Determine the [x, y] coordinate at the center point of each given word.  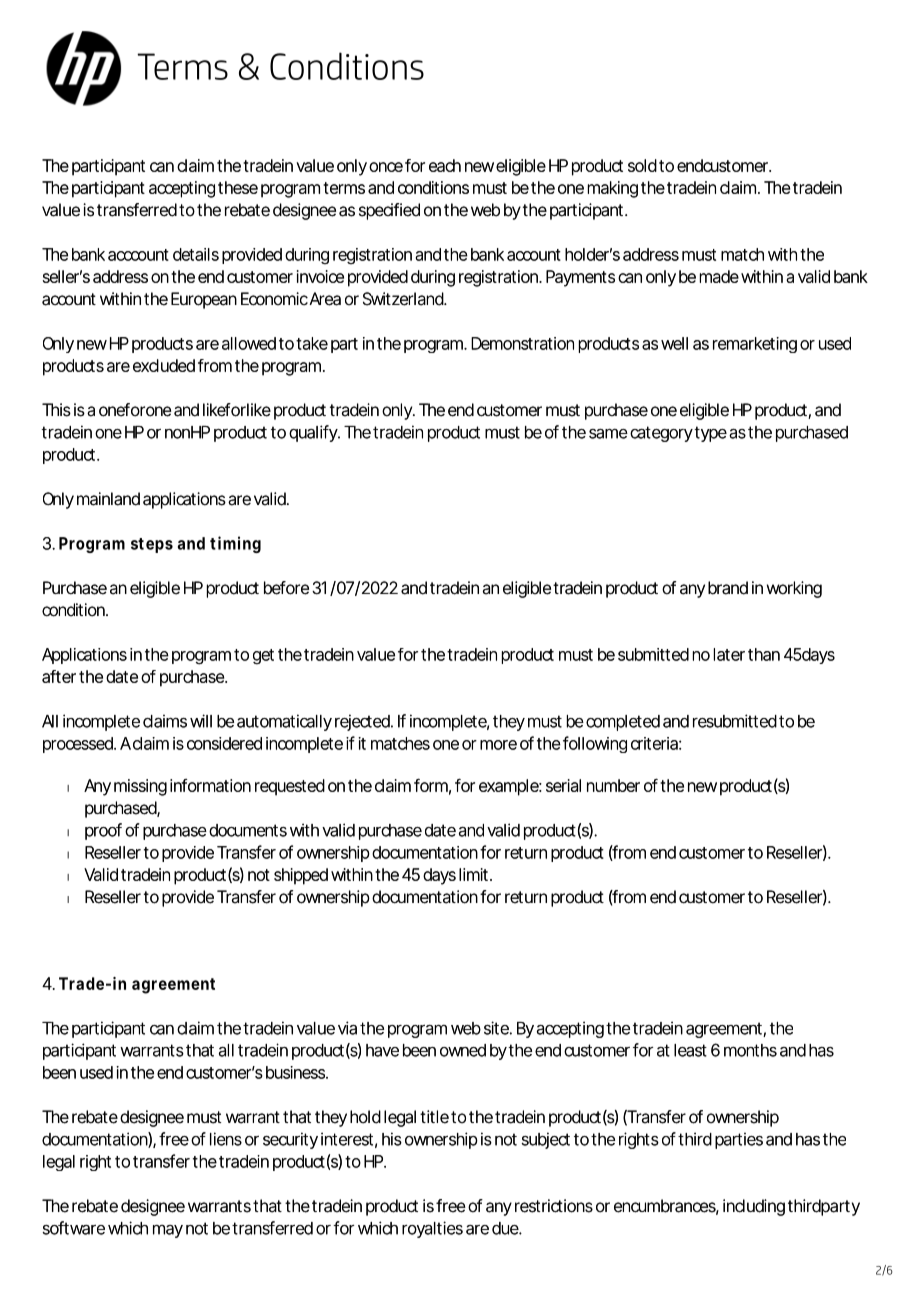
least [690, 1050]
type [710, 434]
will [201, 721]
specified [389, 211]
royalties [432, 1229]
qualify [314, 433]
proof [103, 831]
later [729, 654]
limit [475, 874]
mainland [108, 499]
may [168, 1231]
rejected [363, 722]
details [196, 254]
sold [642, 165]
